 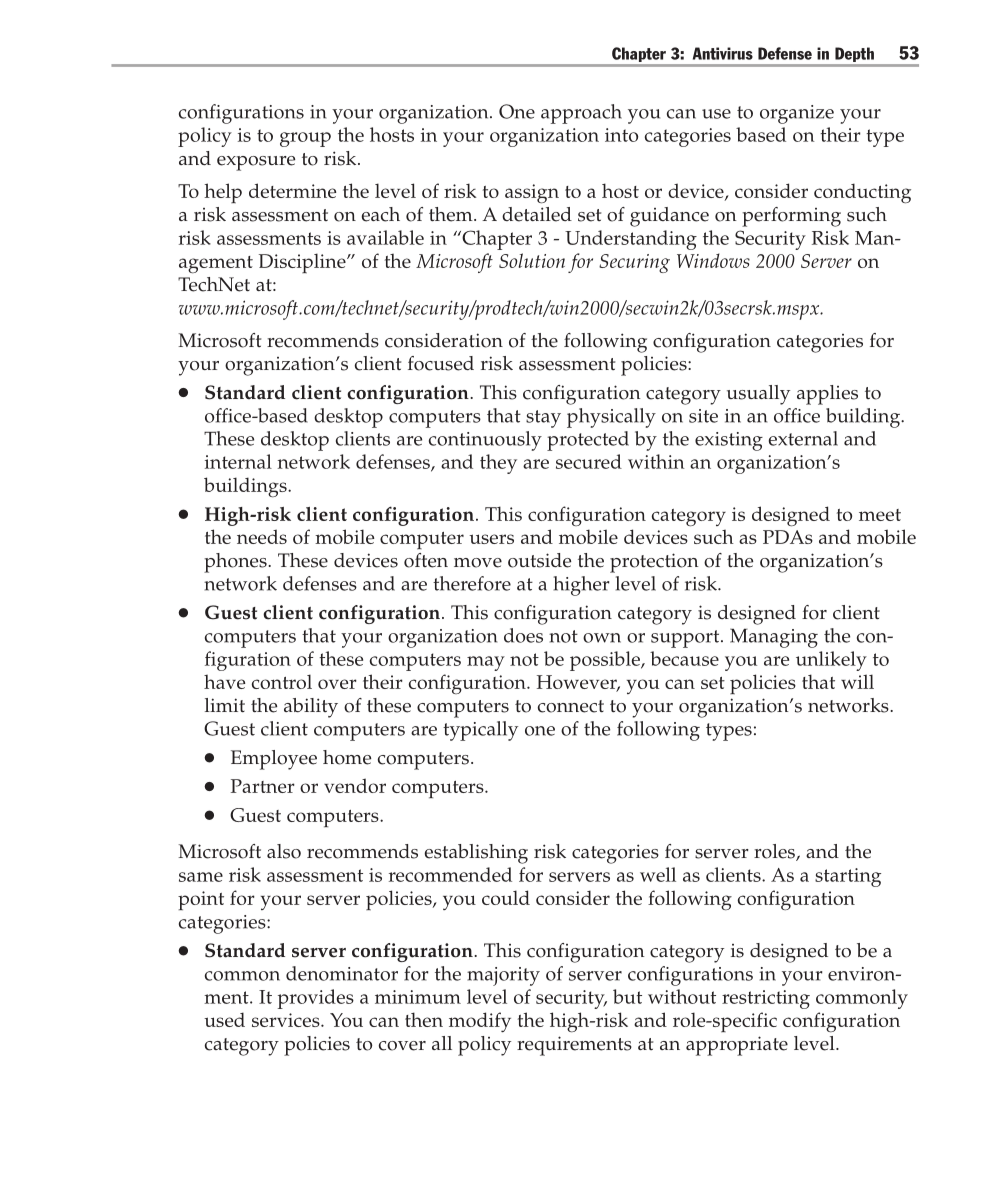 I want to click on connect, so click(x=571, y=706).
